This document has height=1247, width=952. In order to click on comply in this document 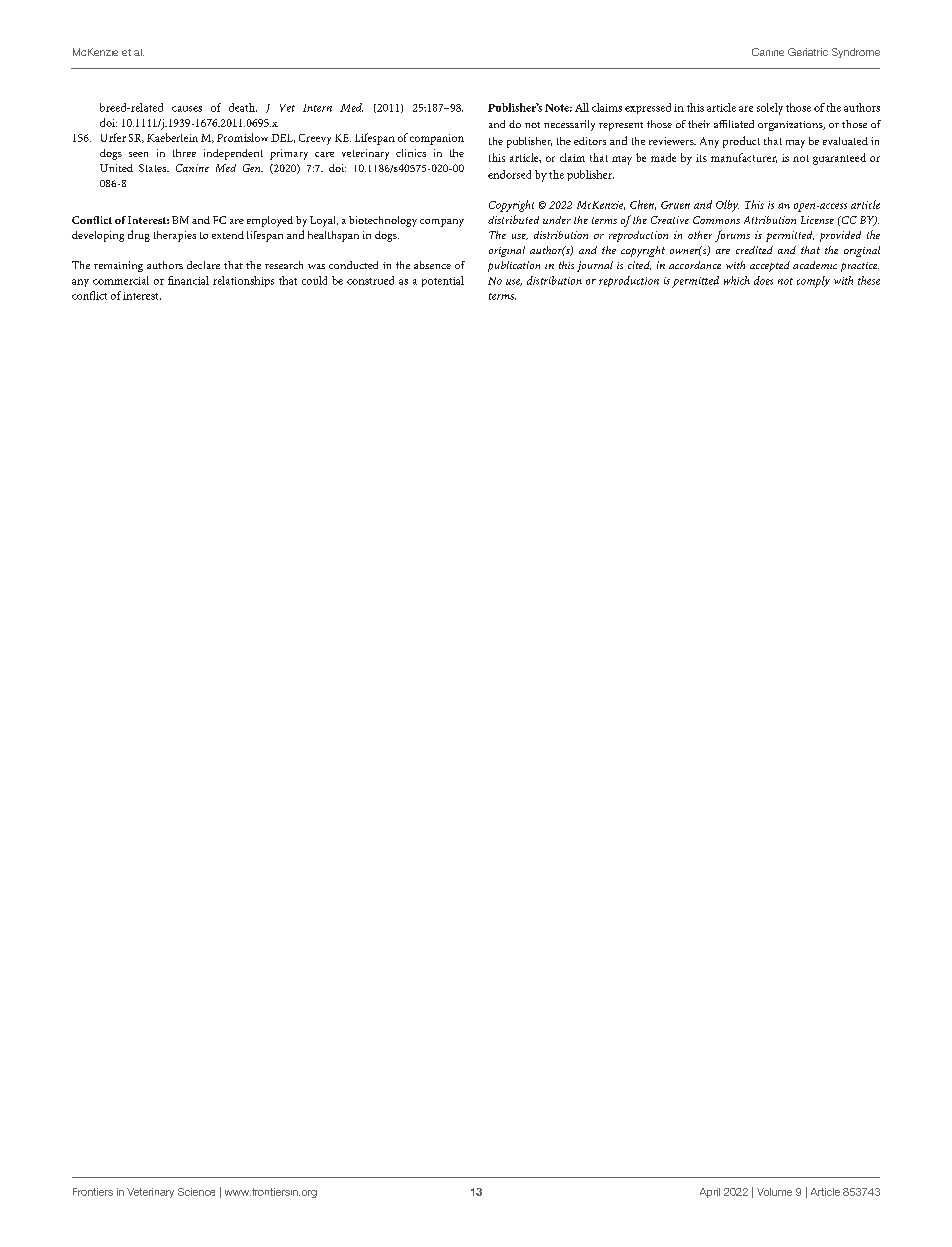, I will do `click(813, 282)`.
